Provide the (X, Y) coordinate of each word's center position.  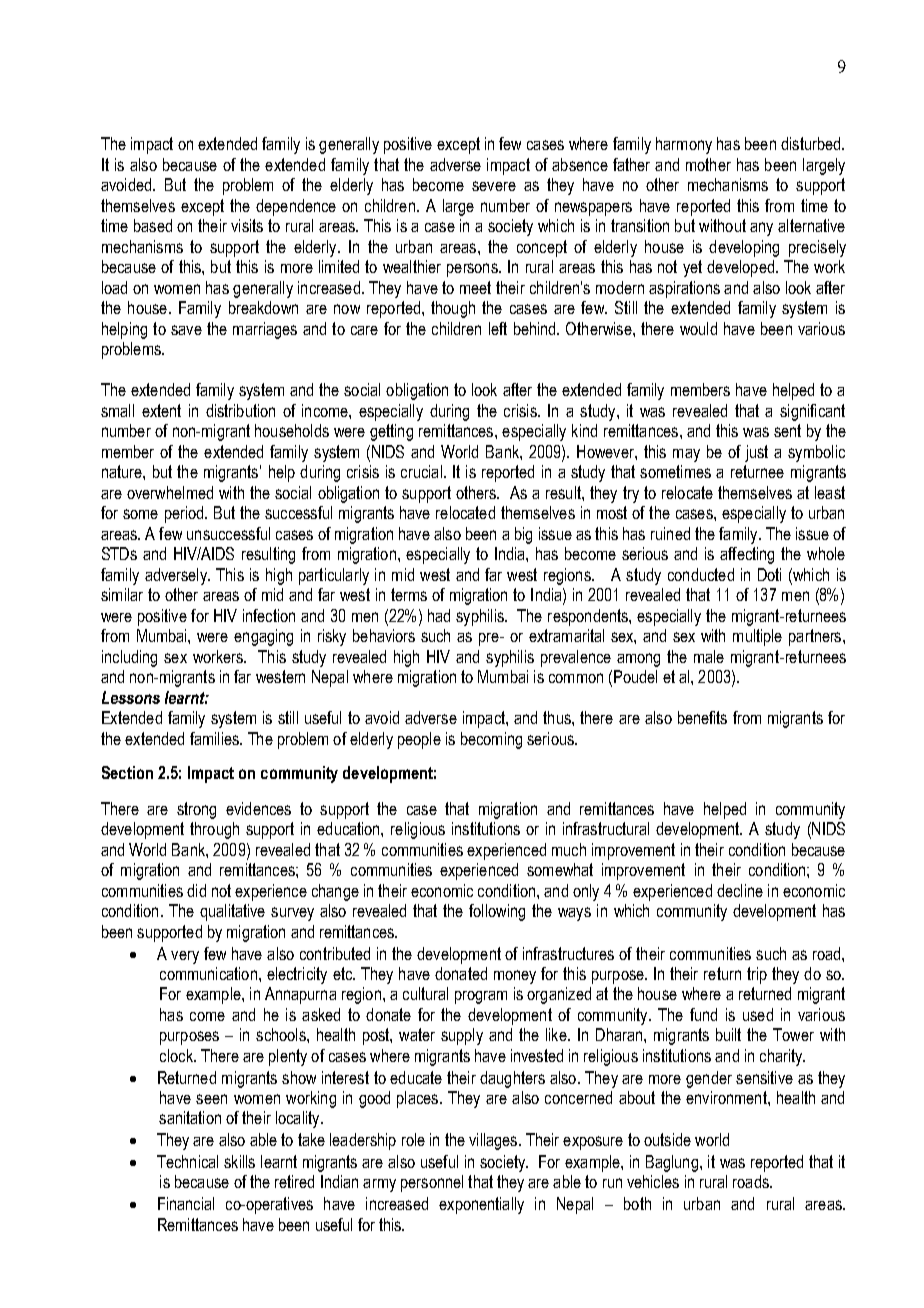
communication (208, 973)
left (498, 328)
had (439, 615)
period (184, 514)
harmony (684, 145)
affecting (747, 555)
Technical (187, 1161)
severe (494, 186)
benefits (702, 717)
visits (247, 225)
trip (757, 975)
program (481, 997)
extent (161, 410)
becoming (491, 740)
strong (196, 810)
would (698, 328)
